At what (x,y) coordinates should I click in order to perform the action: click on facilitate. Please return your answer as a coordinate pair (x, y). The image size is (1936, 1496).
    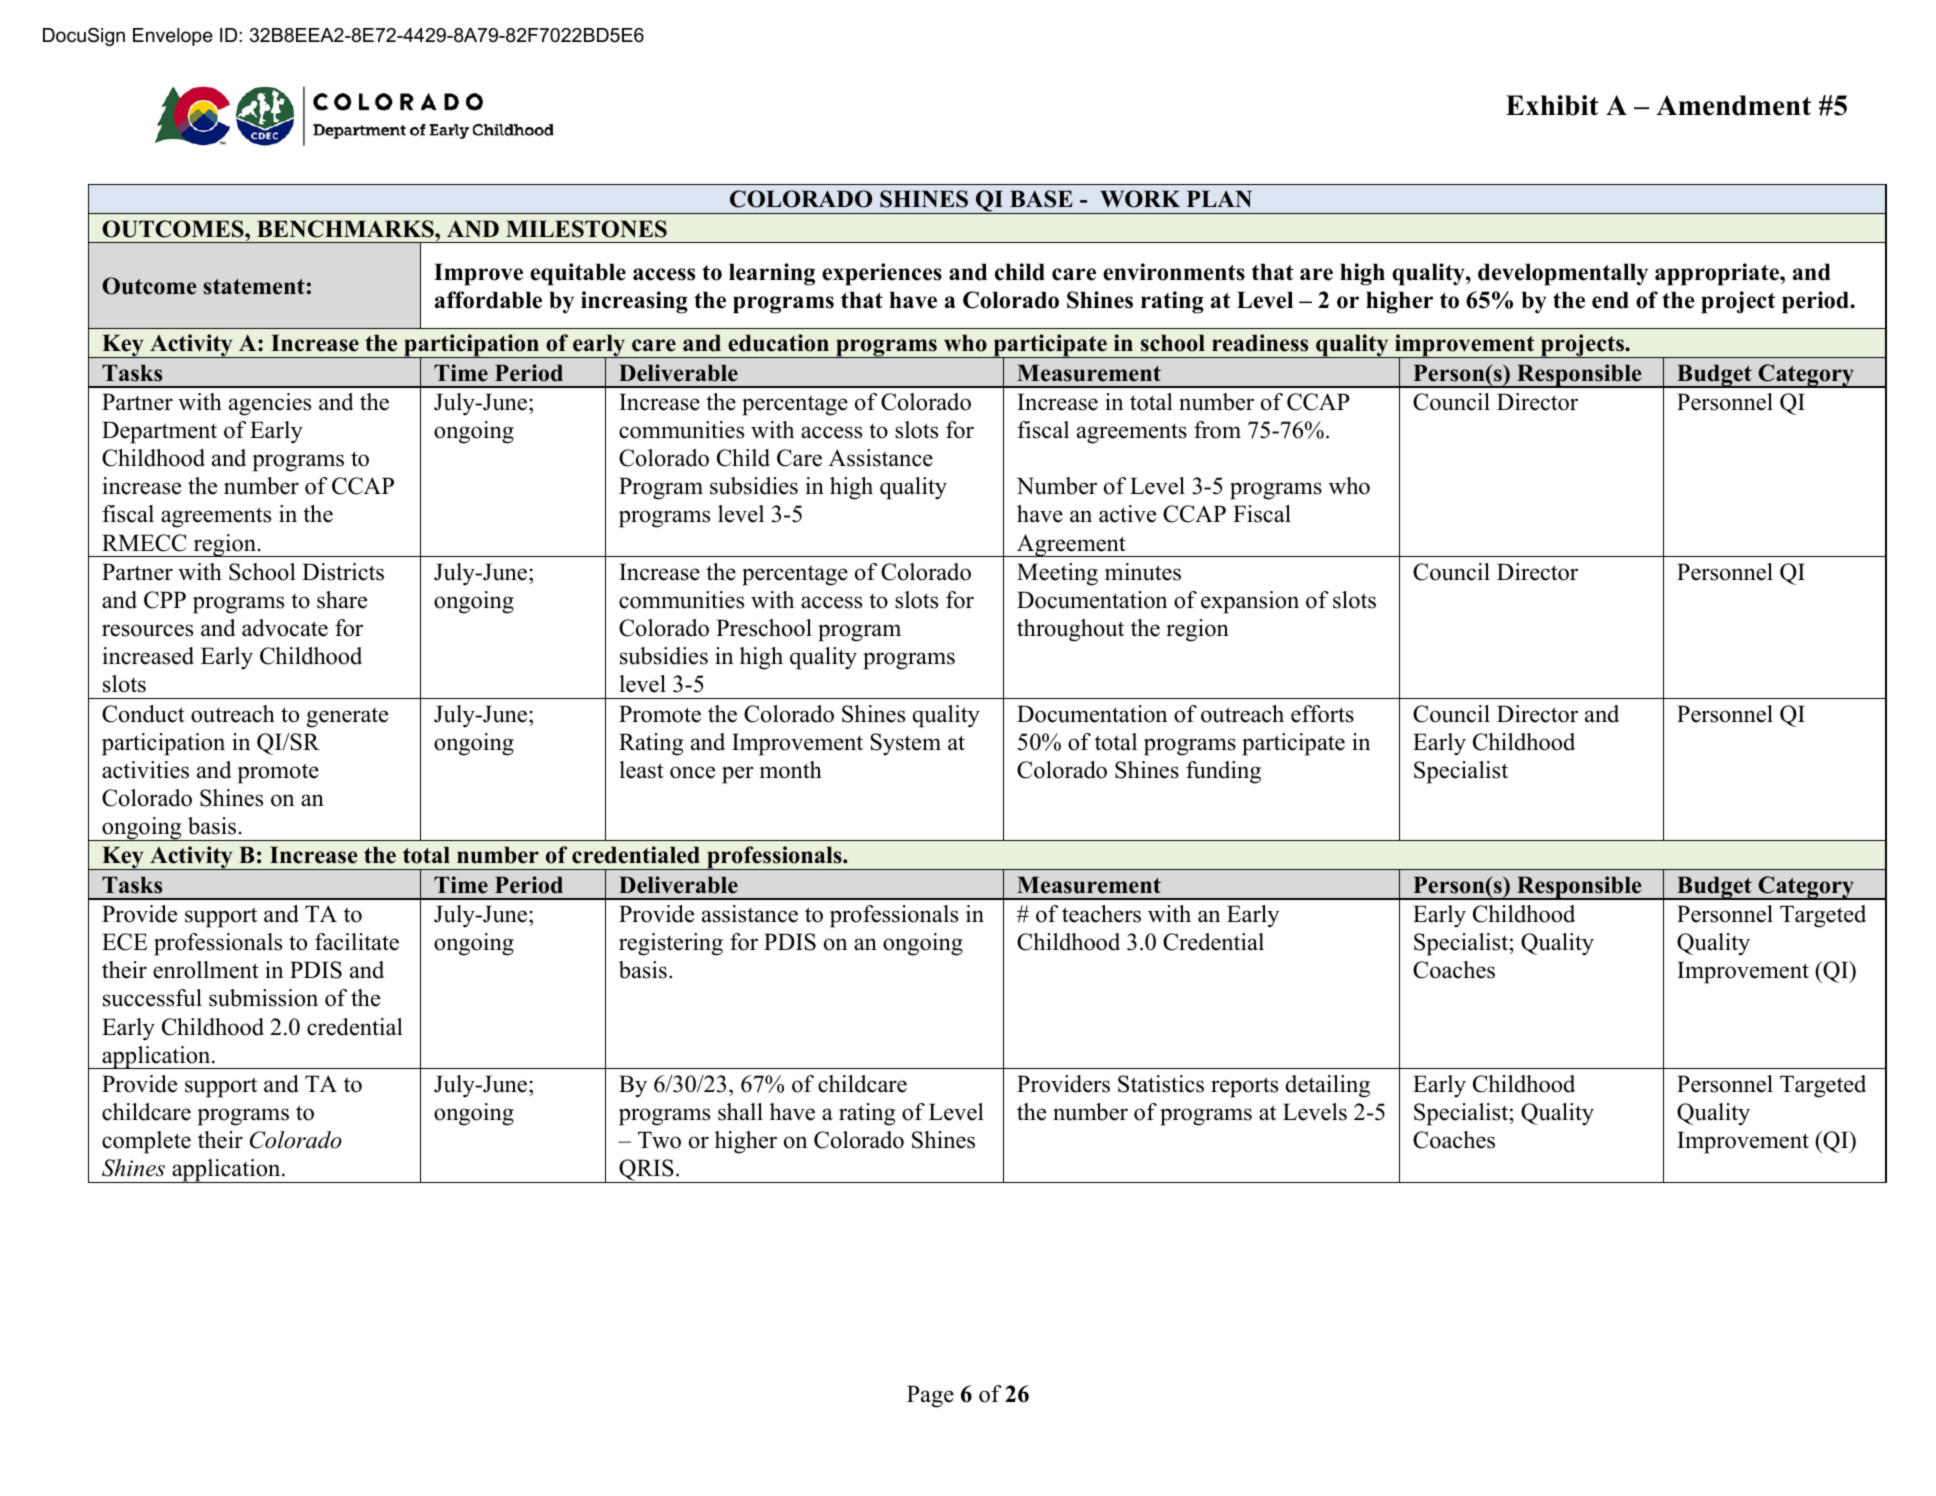
    Looking at the image, I should click on (357, 942).
